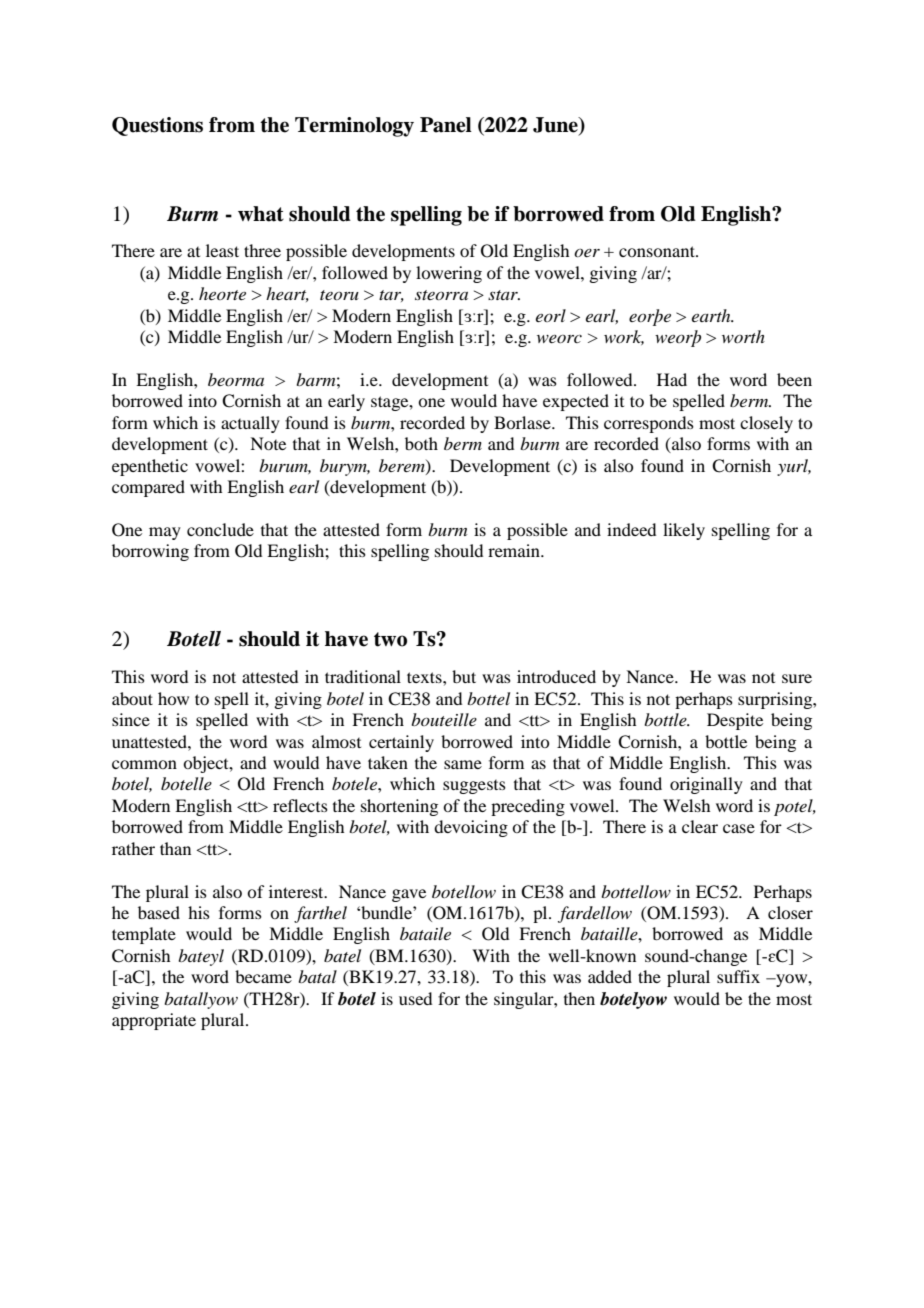  I want to click on worth, so click(743, 336).
